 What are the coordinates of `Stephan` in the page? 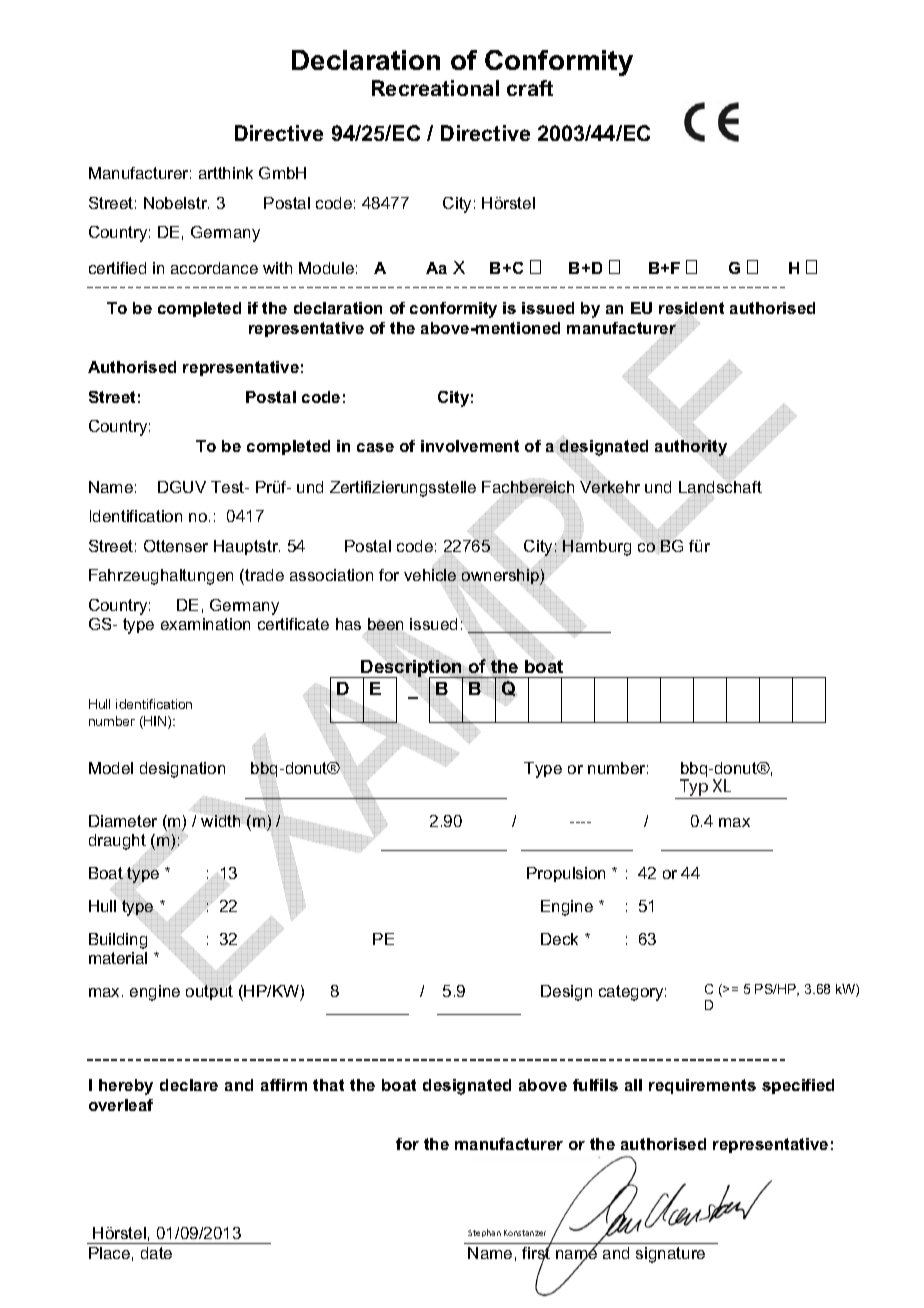 It's located at (484, 1233).
